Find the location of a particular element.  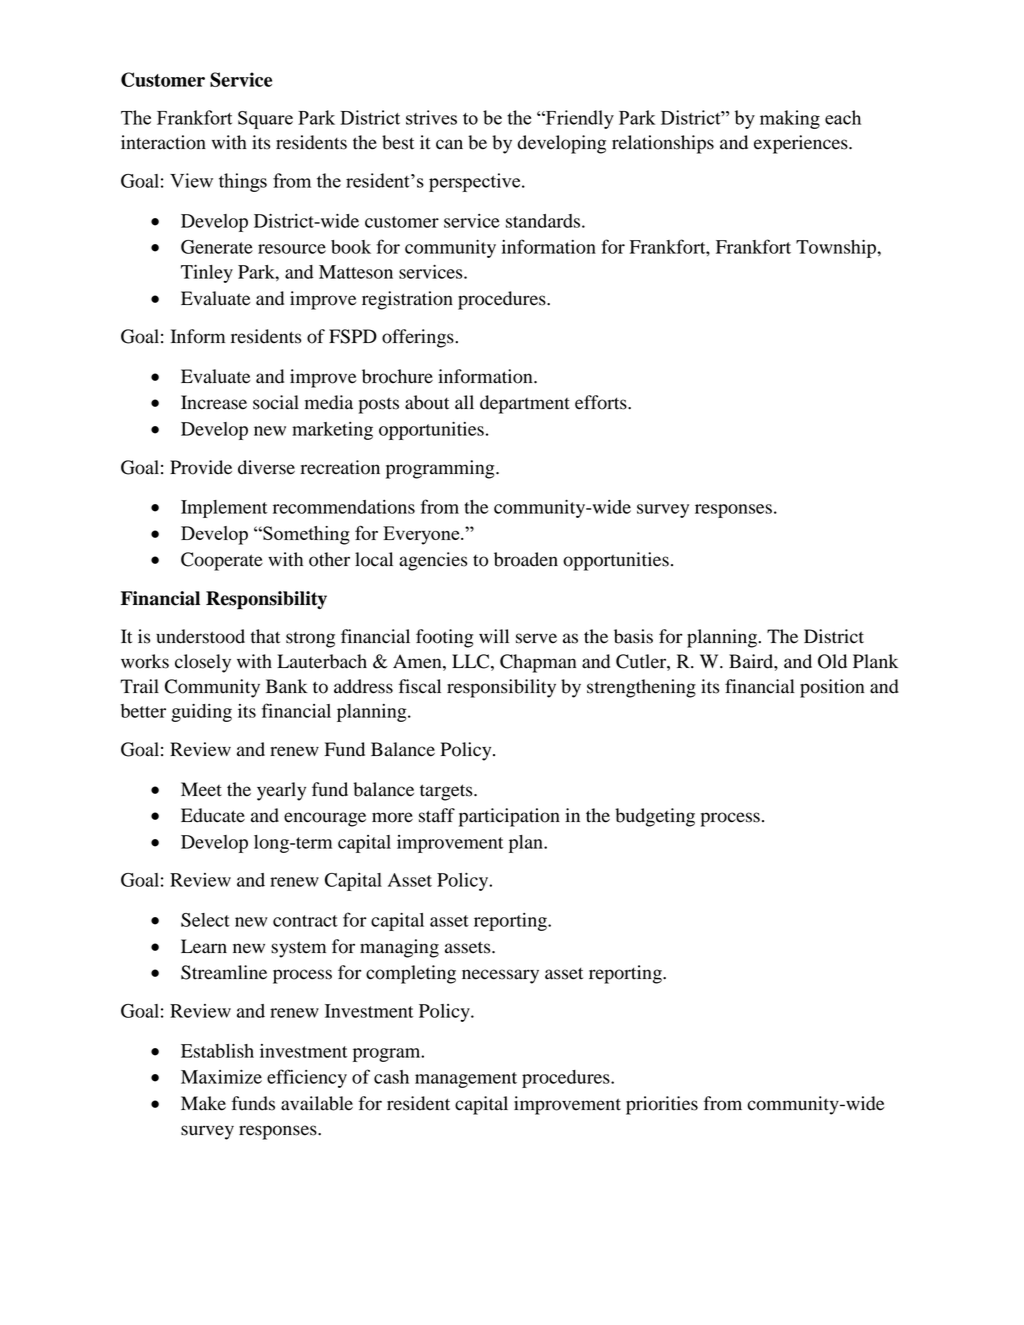

Maximize is located at coordinates (221, 1077).
